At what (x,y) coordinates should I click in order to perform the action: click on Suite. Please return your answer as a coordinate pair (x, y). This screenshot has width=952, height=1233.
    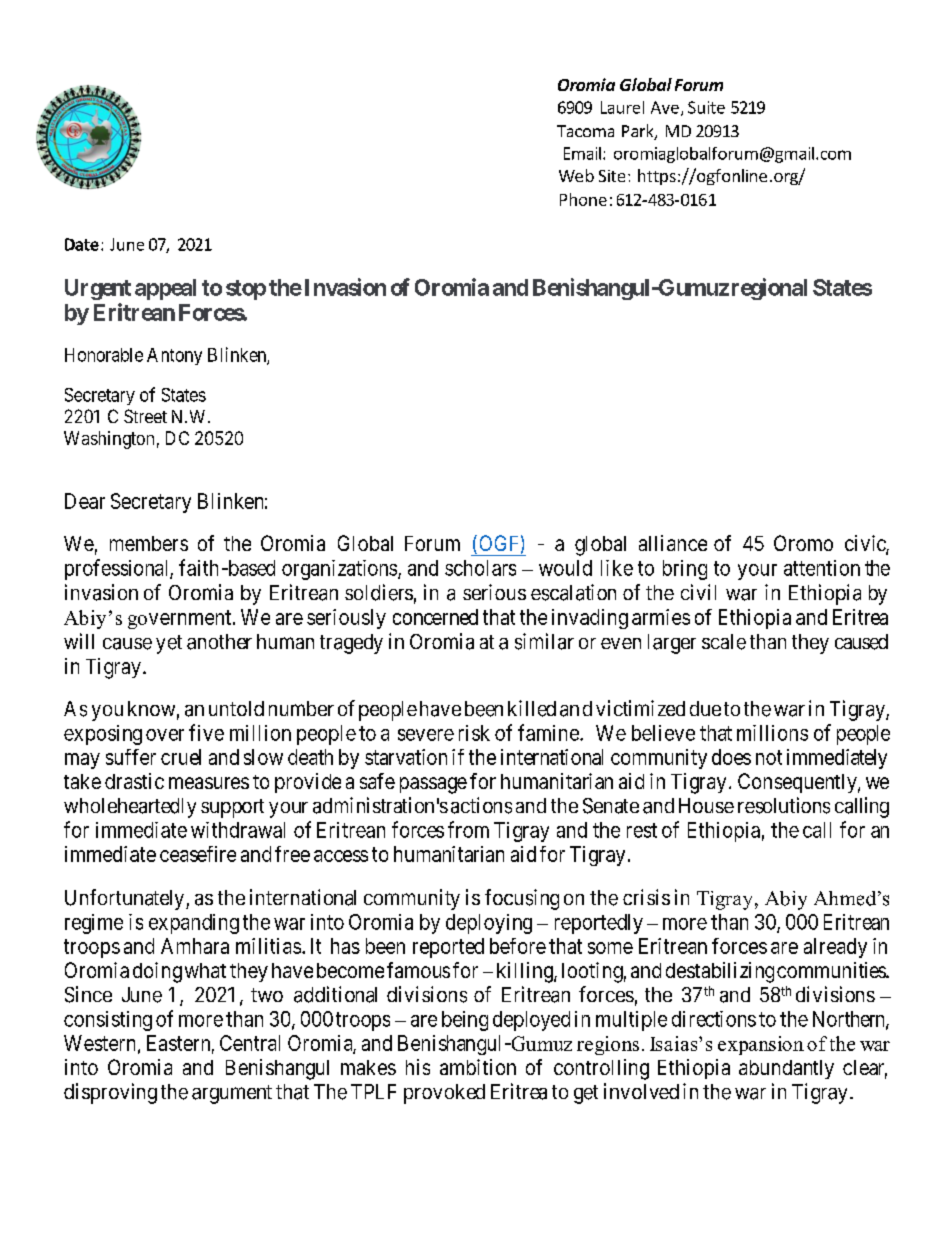
    Looking at the image, I should click on (706, 107).
